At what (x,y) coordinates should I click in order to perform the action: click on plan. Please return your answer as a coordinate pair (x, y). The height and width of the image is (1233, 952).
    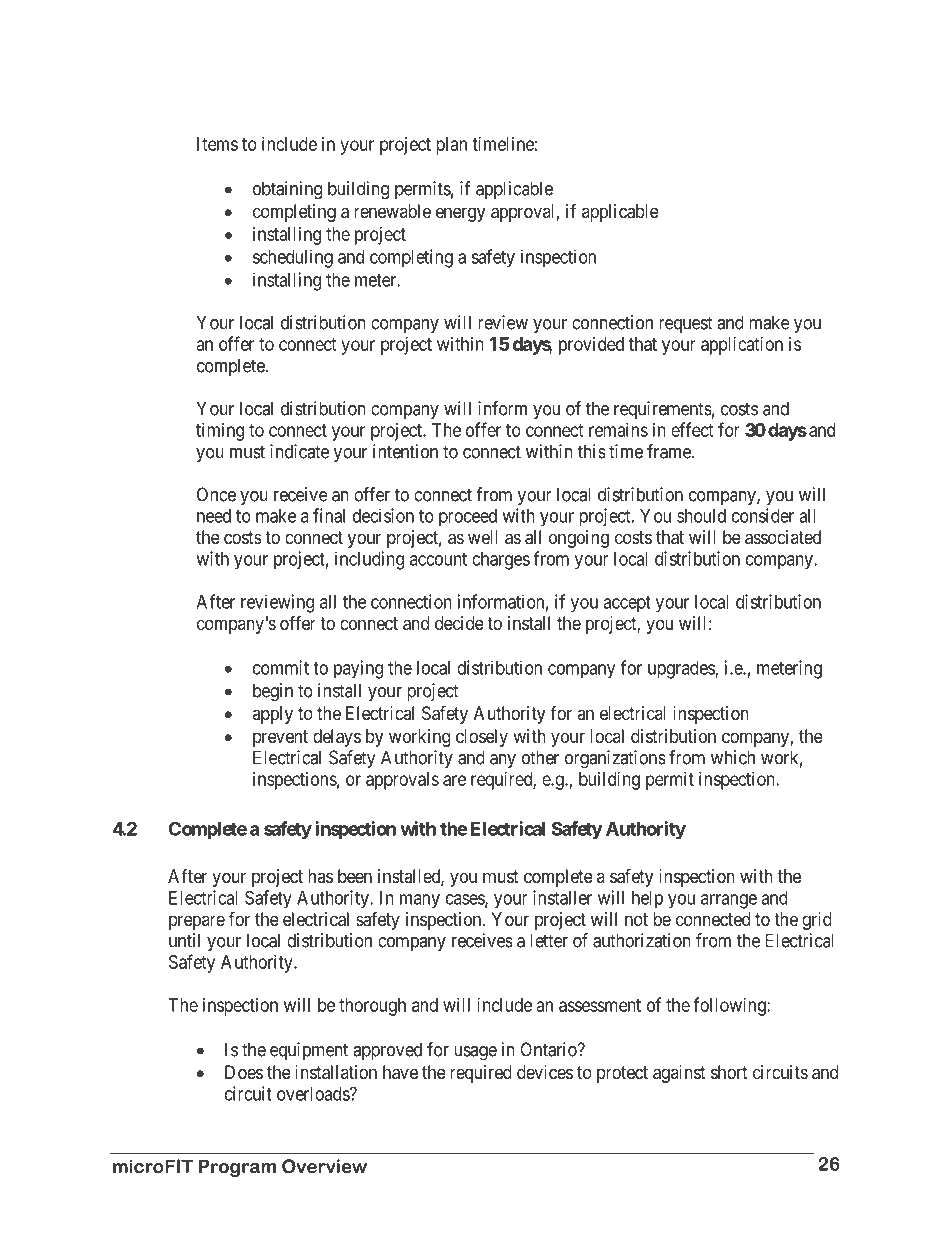
    Looking at the image, I should click on (451, 146).
